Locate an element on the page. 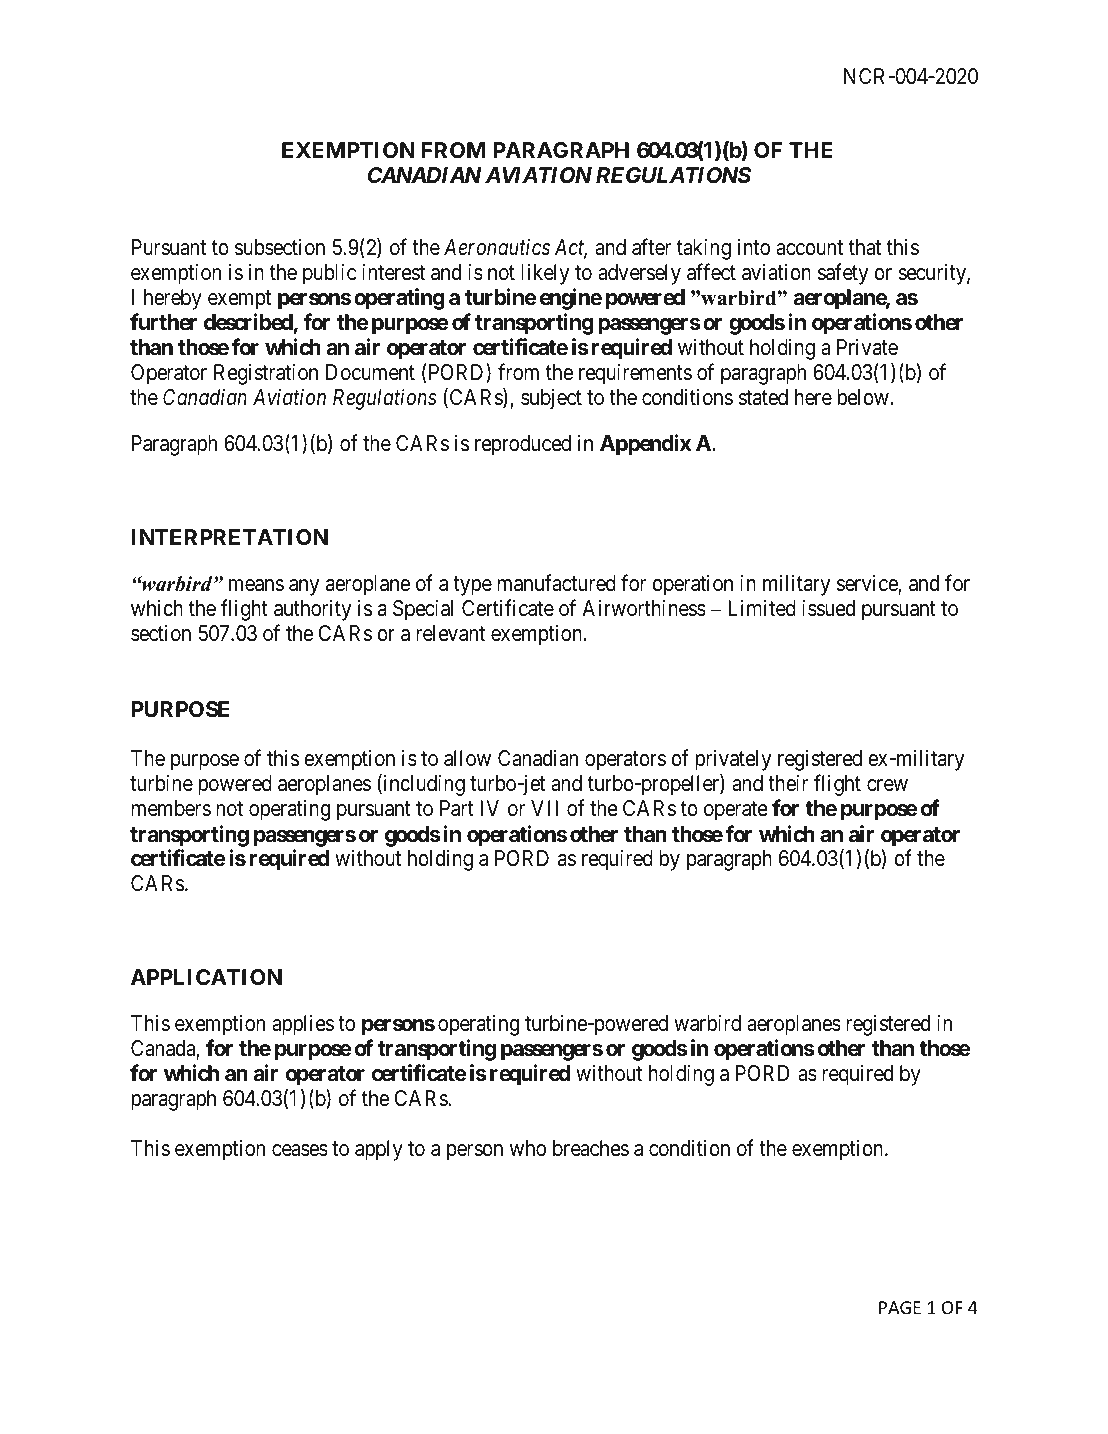 This image has width=1108, height=1434. public is located at coordinates (329, 274).
